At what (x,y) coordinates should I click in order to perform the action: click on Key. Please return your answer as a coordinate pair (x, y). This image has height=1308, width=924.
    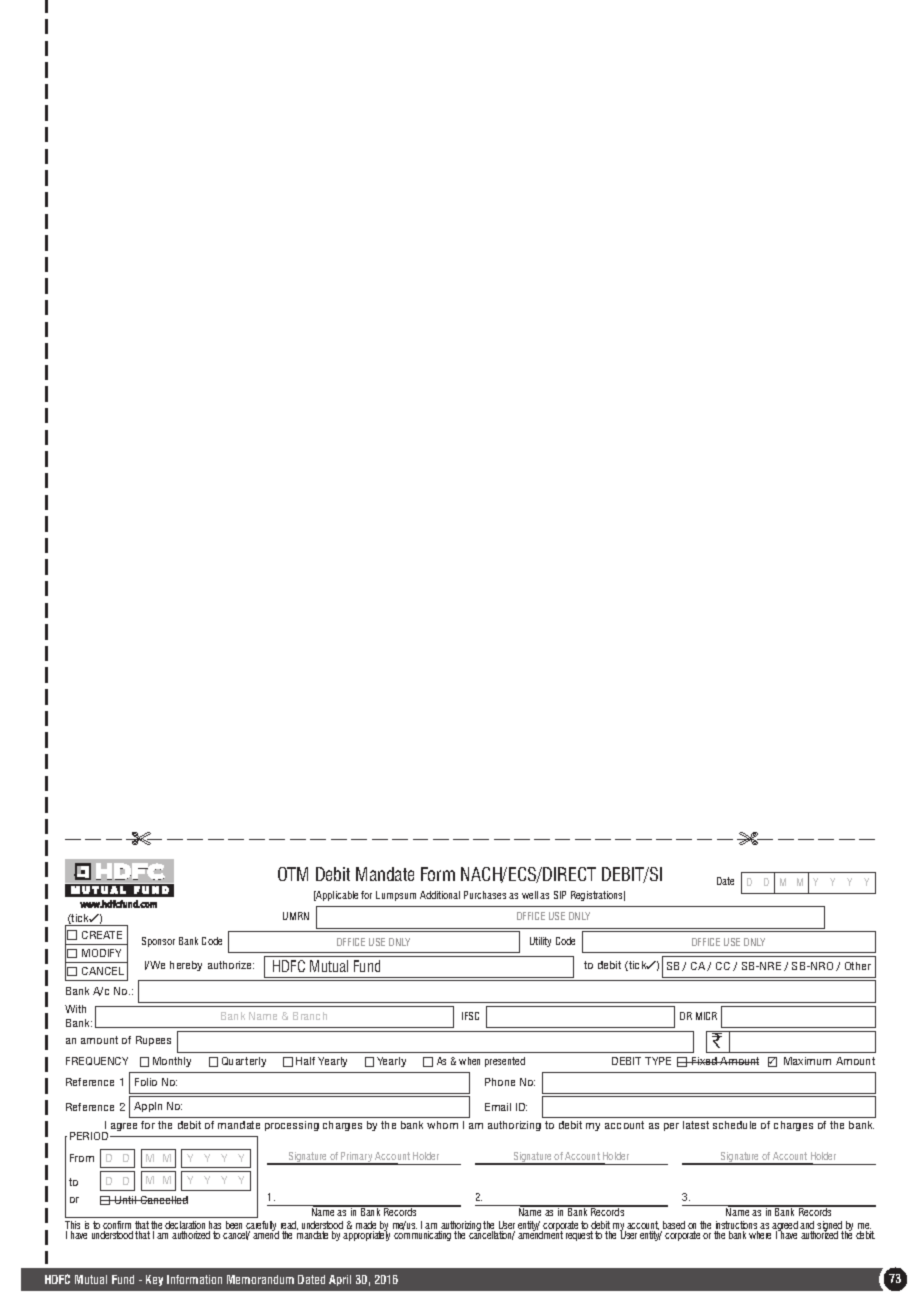
    Looking at the image, I should click on (154, 1280).
